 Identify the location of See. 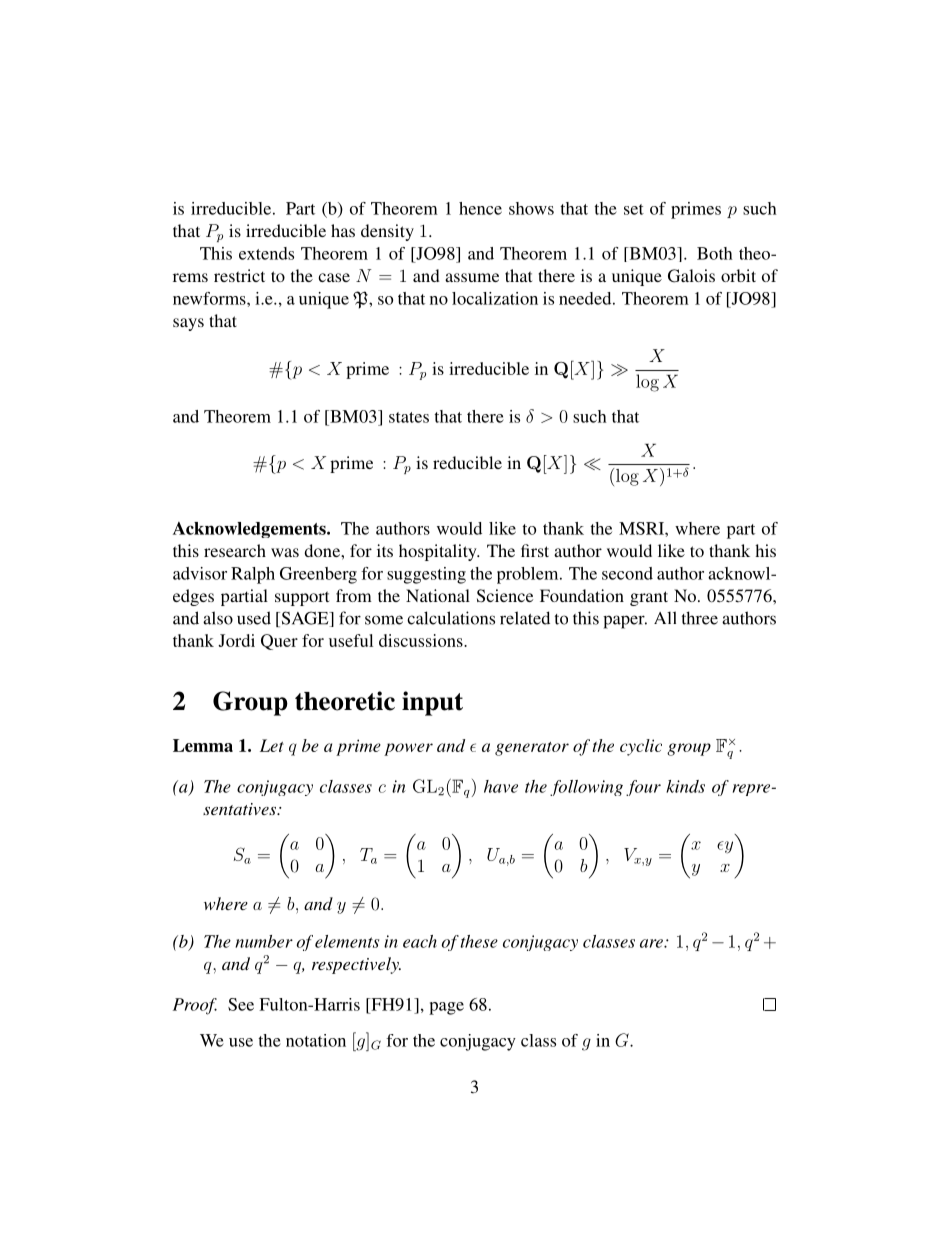
(241, 1004).
